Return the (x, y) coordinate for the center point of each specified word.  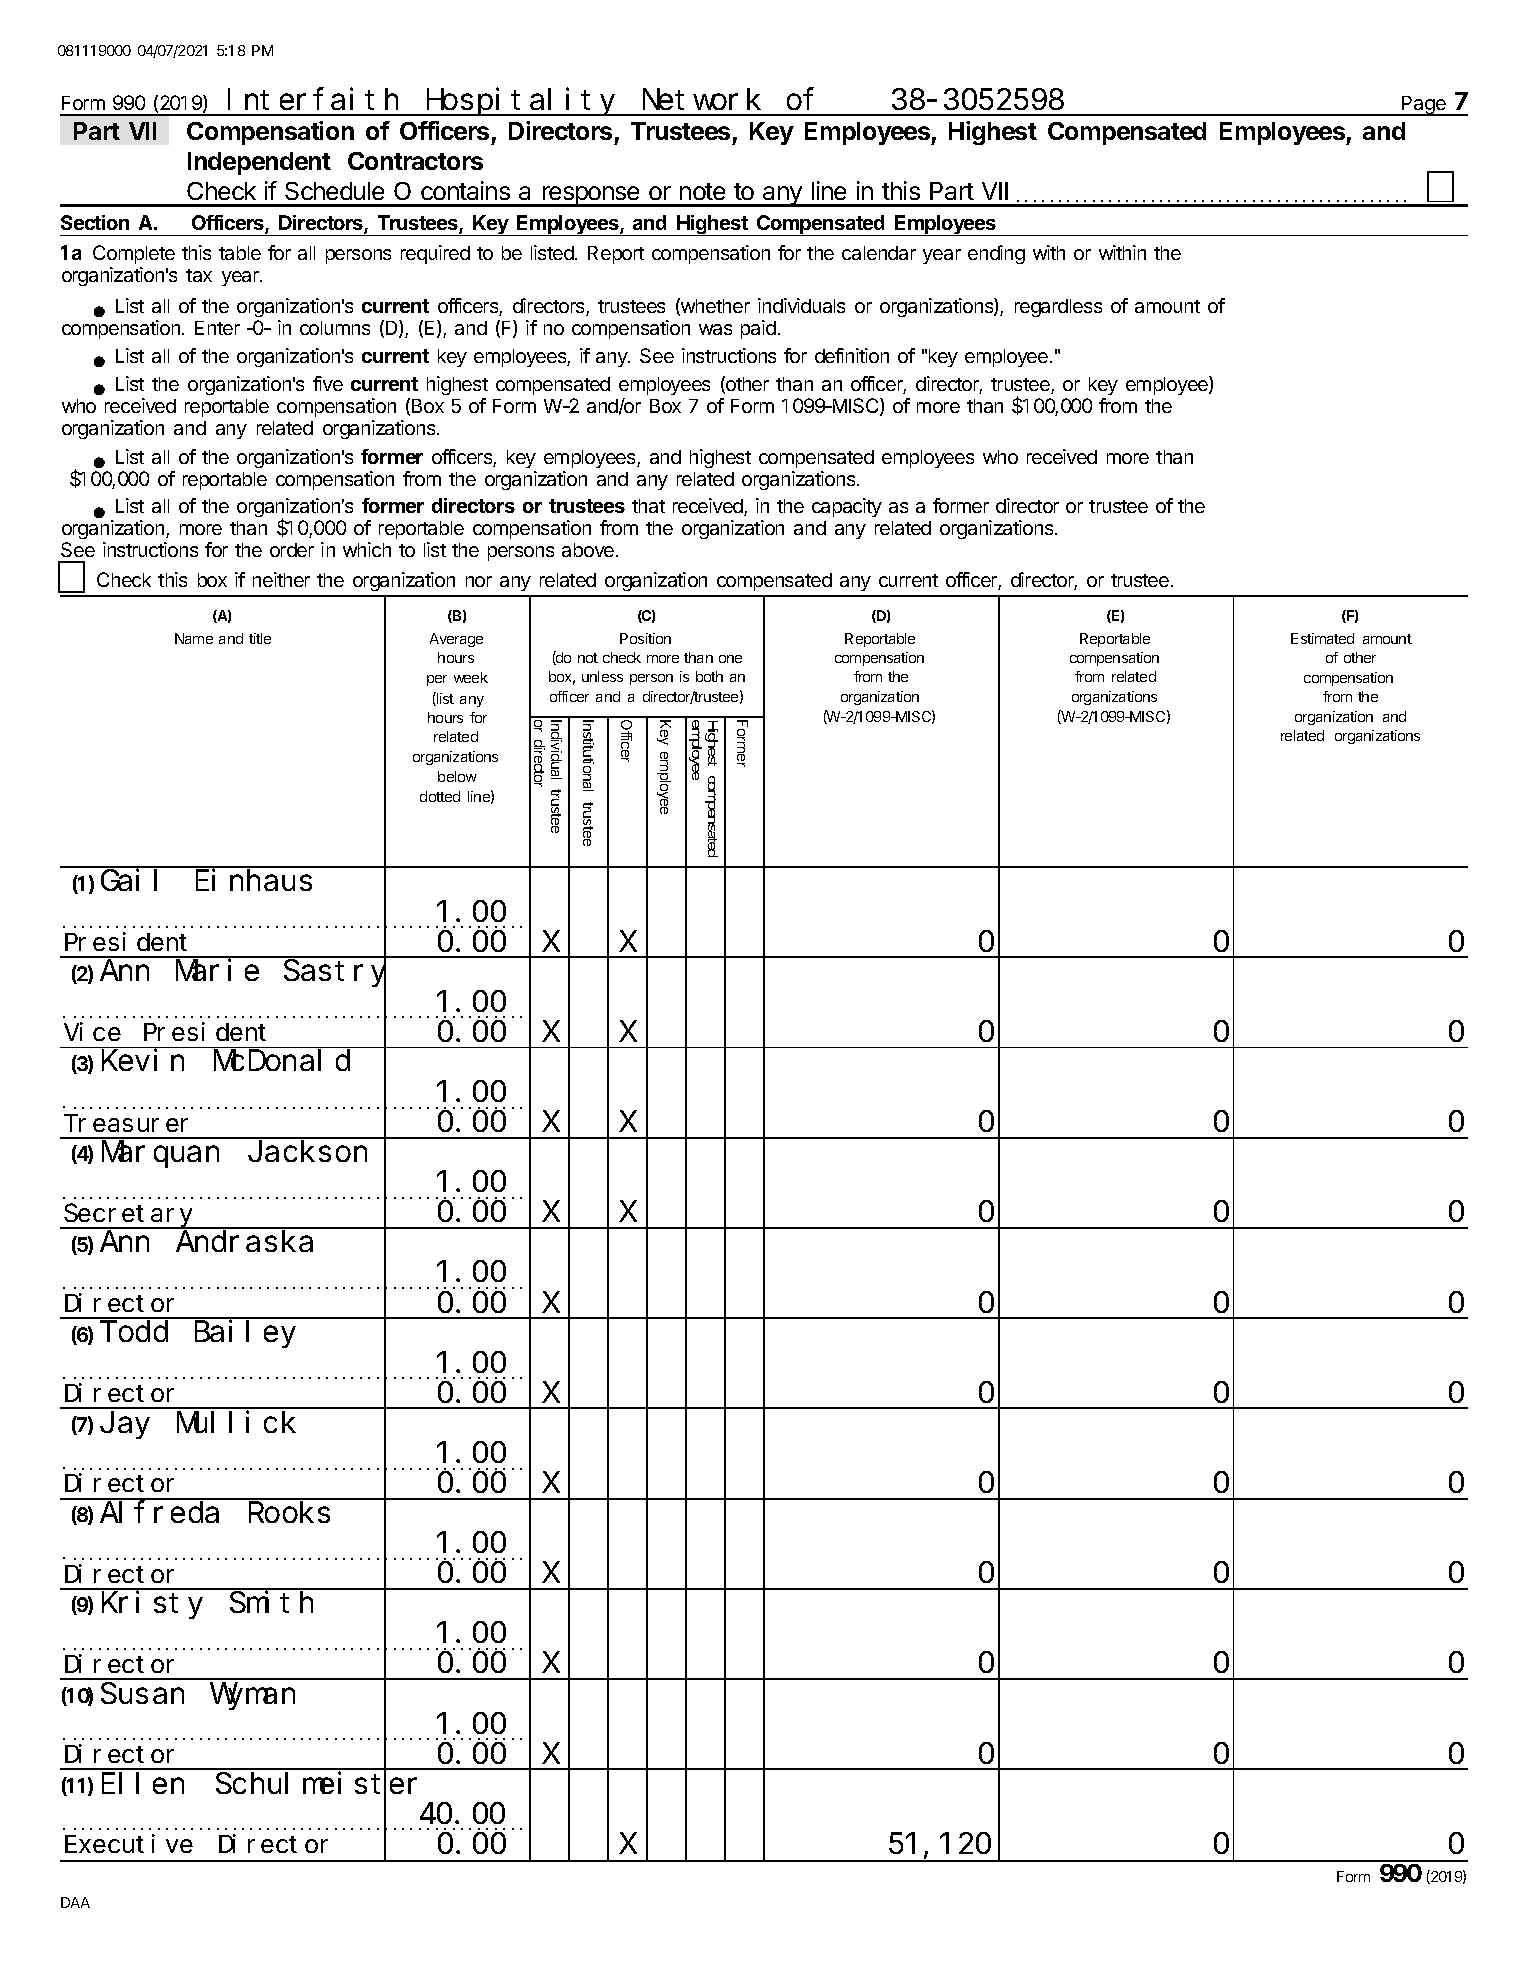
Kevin (143, 1060)
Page (1424, 106)
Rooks (289, 1512)
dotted (440, 796)
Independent (259, 163)
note (702, 191)
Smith (271, 1602)
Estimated (1322, 638)
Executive (129, 1844)
